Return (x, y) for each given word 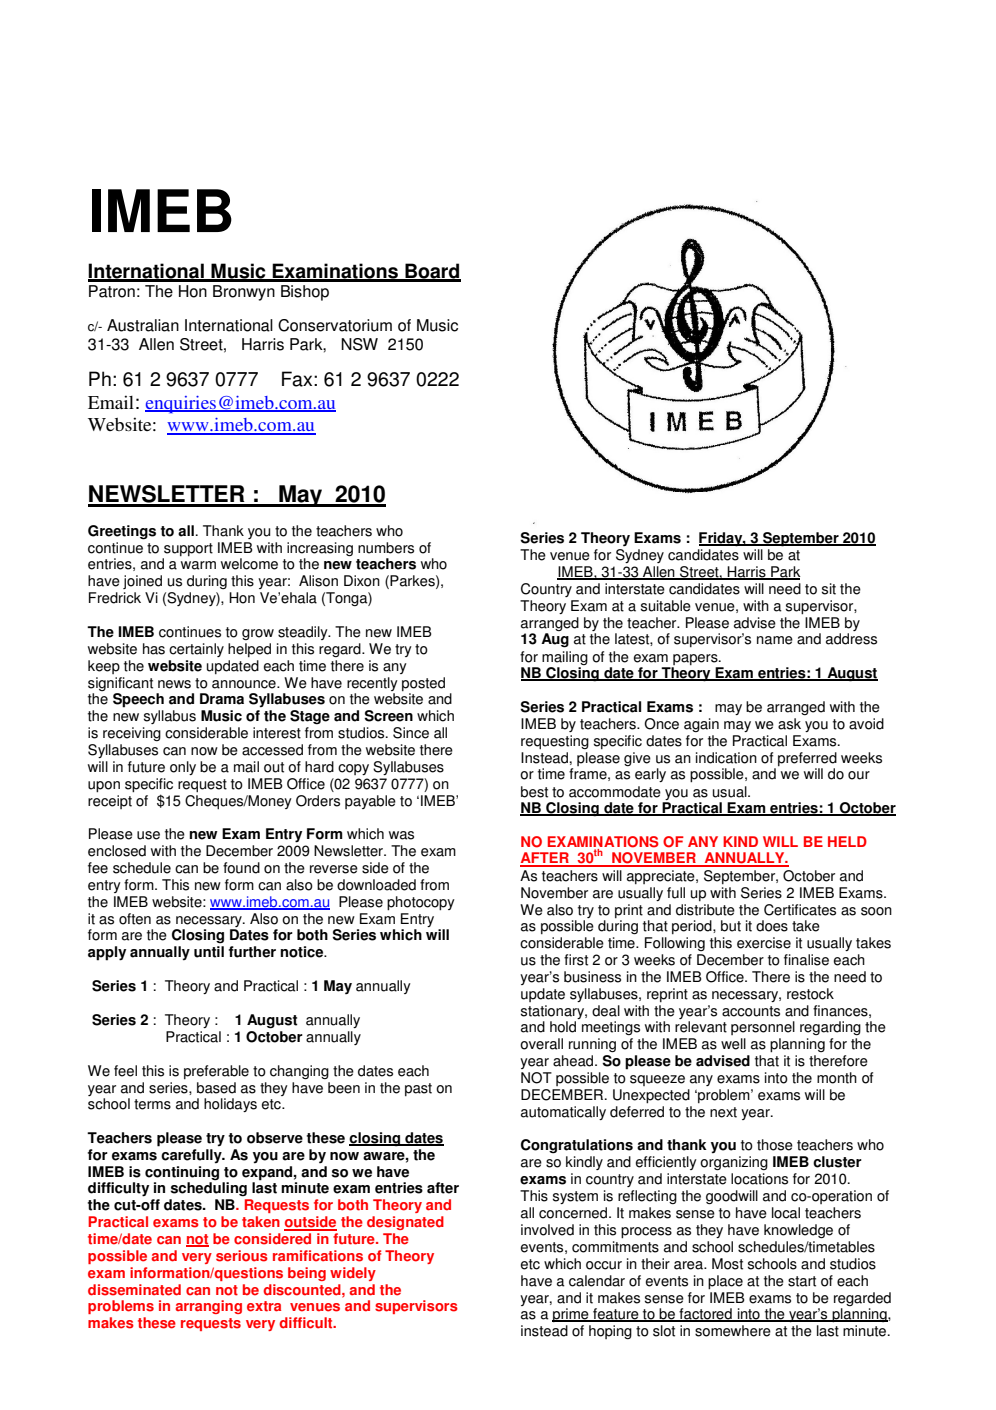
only (183, 768)
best (534, 792)
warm (198, 565)
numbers (386, 548)
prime (571, 1315)
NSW (359, 344)
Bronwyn (244, 293)
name (775, 640)
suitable (666, 606)
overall (541, 1044)
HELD (847, 841)
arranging (209, 1307)
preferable (216, 1072)
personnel (763, 1028)
